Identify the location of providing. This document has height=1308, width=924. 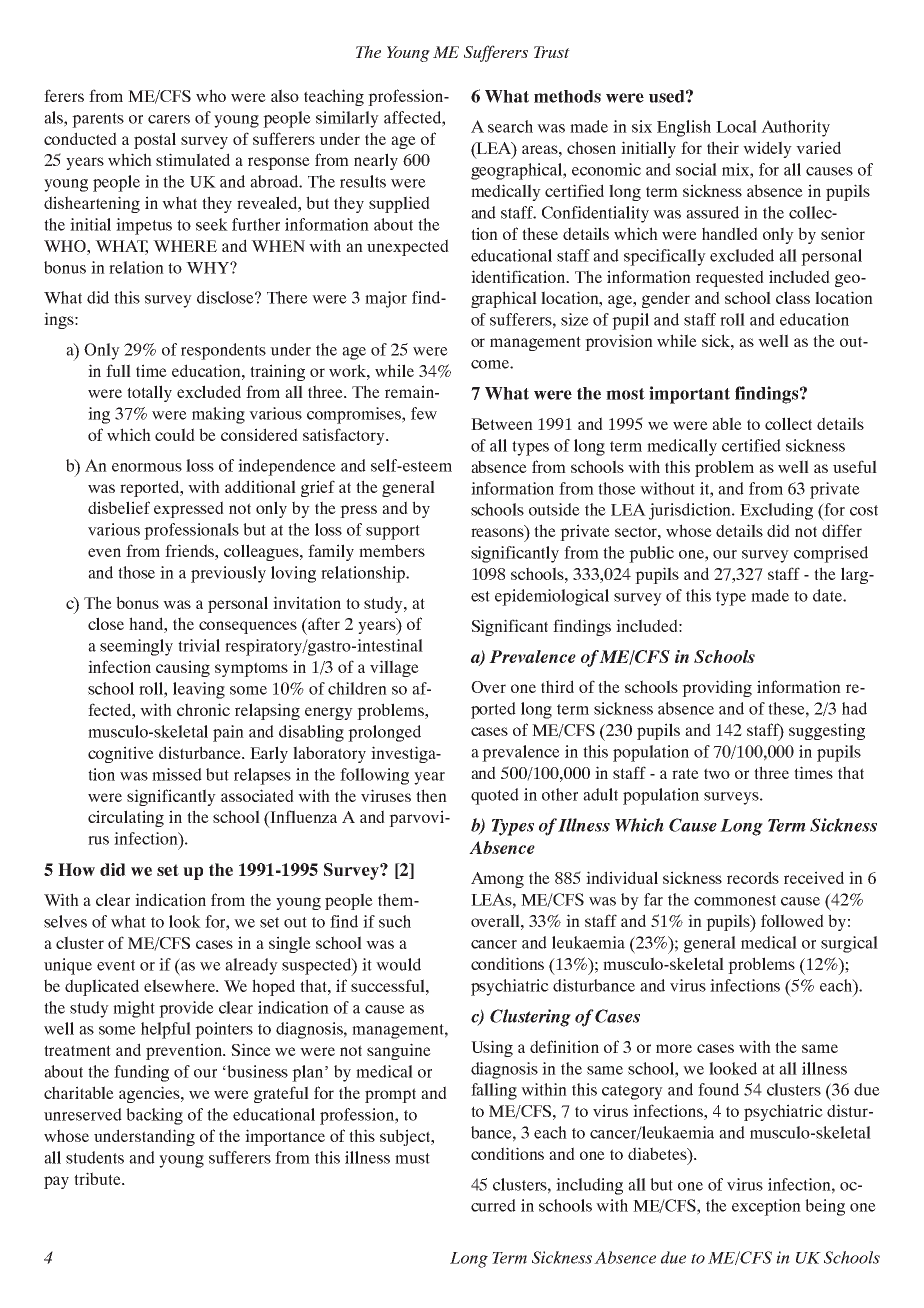
(717, 688).
